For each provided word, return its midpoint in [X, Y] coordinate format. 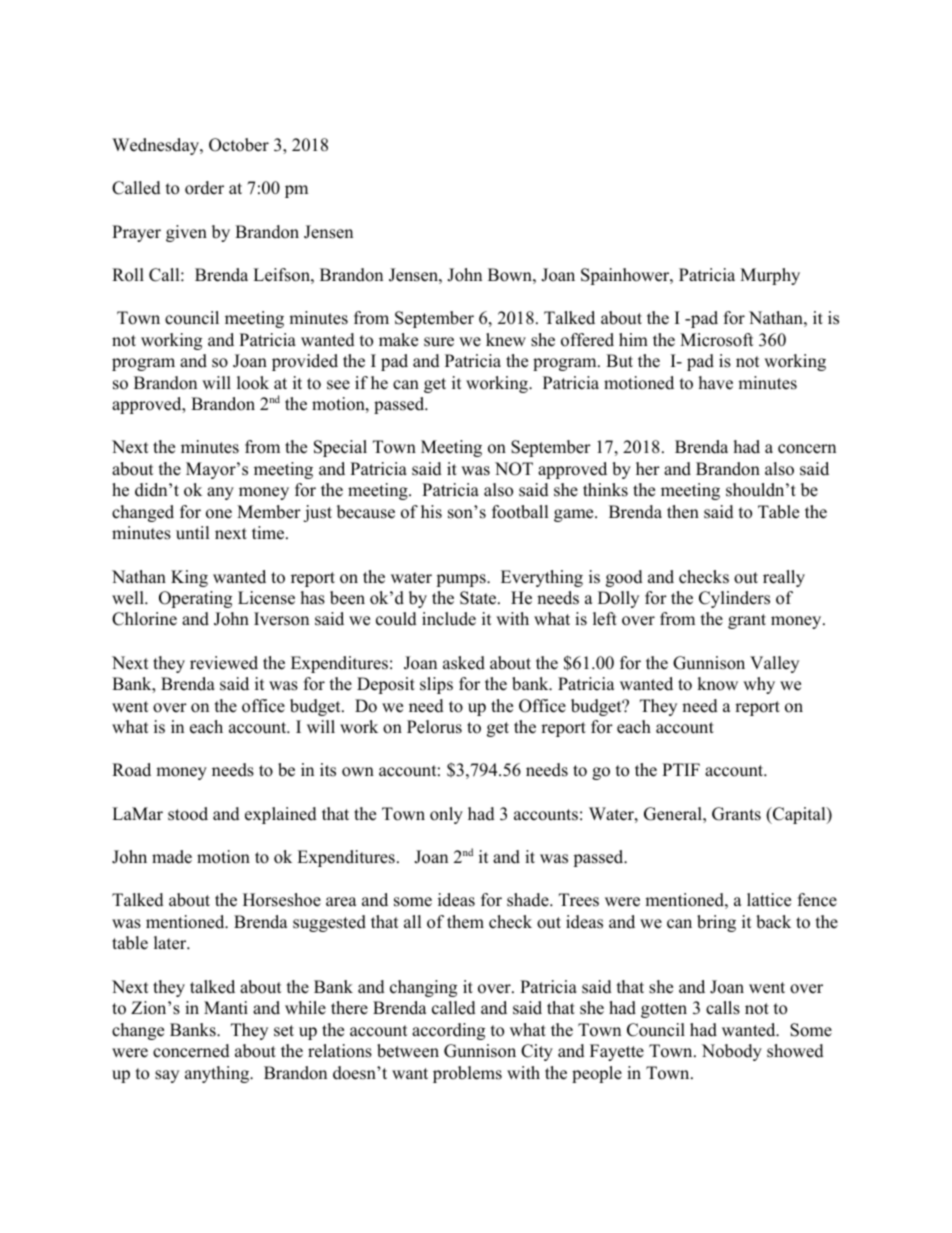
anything [218, 1074]
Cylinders [734, 599]
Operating [195, 599]
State [479, 598]
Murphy [770, 276]
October [239, 145]
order [204, 188]
